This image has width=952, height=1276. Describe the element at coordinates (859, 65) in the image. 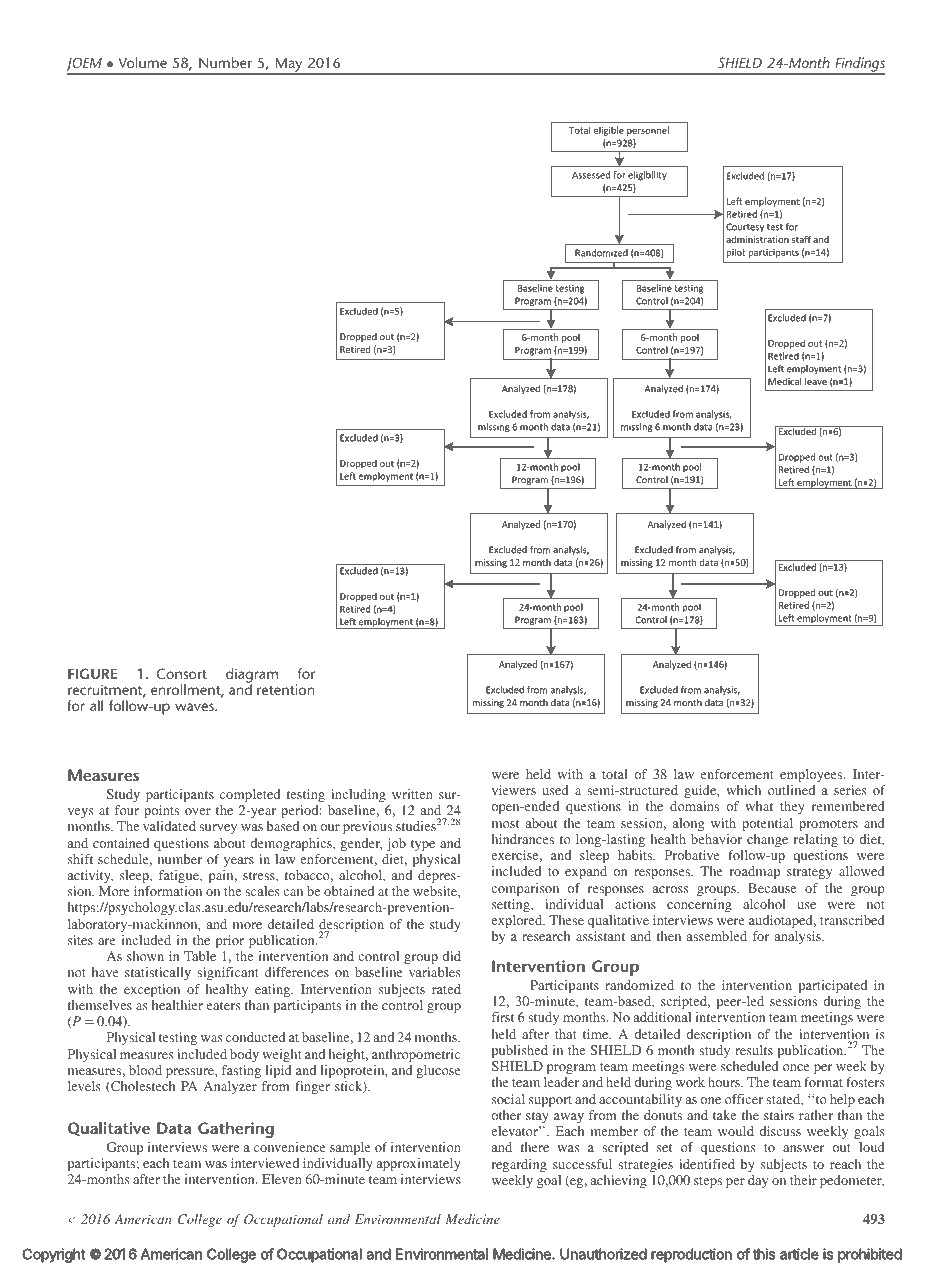

I see `Findings` at that location.
